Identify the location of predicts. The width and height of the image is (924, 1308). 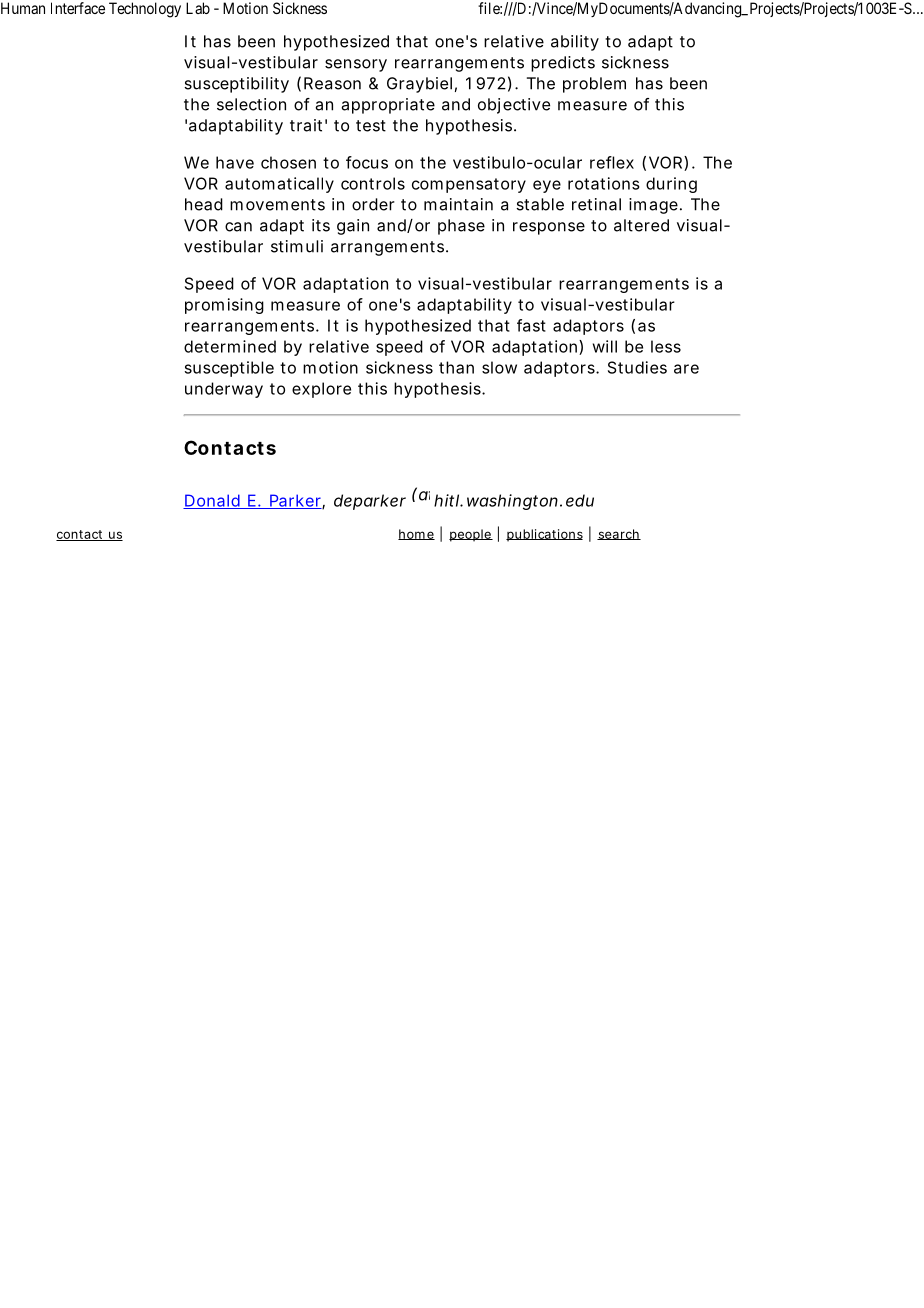
(563, 64).
